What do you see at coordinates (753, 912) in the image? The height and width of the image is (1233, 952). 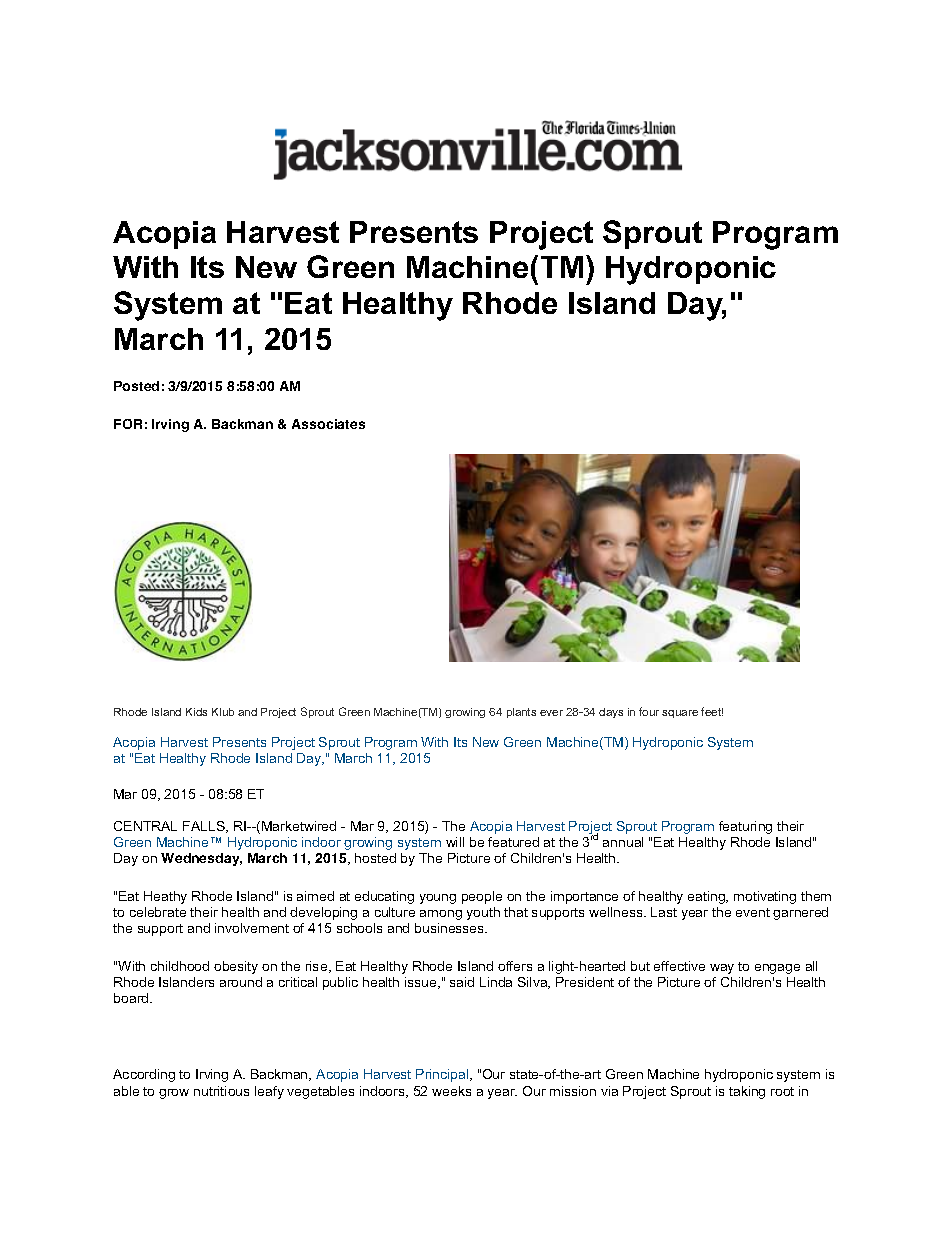 I see `event` at bounding box center [753, 912].
